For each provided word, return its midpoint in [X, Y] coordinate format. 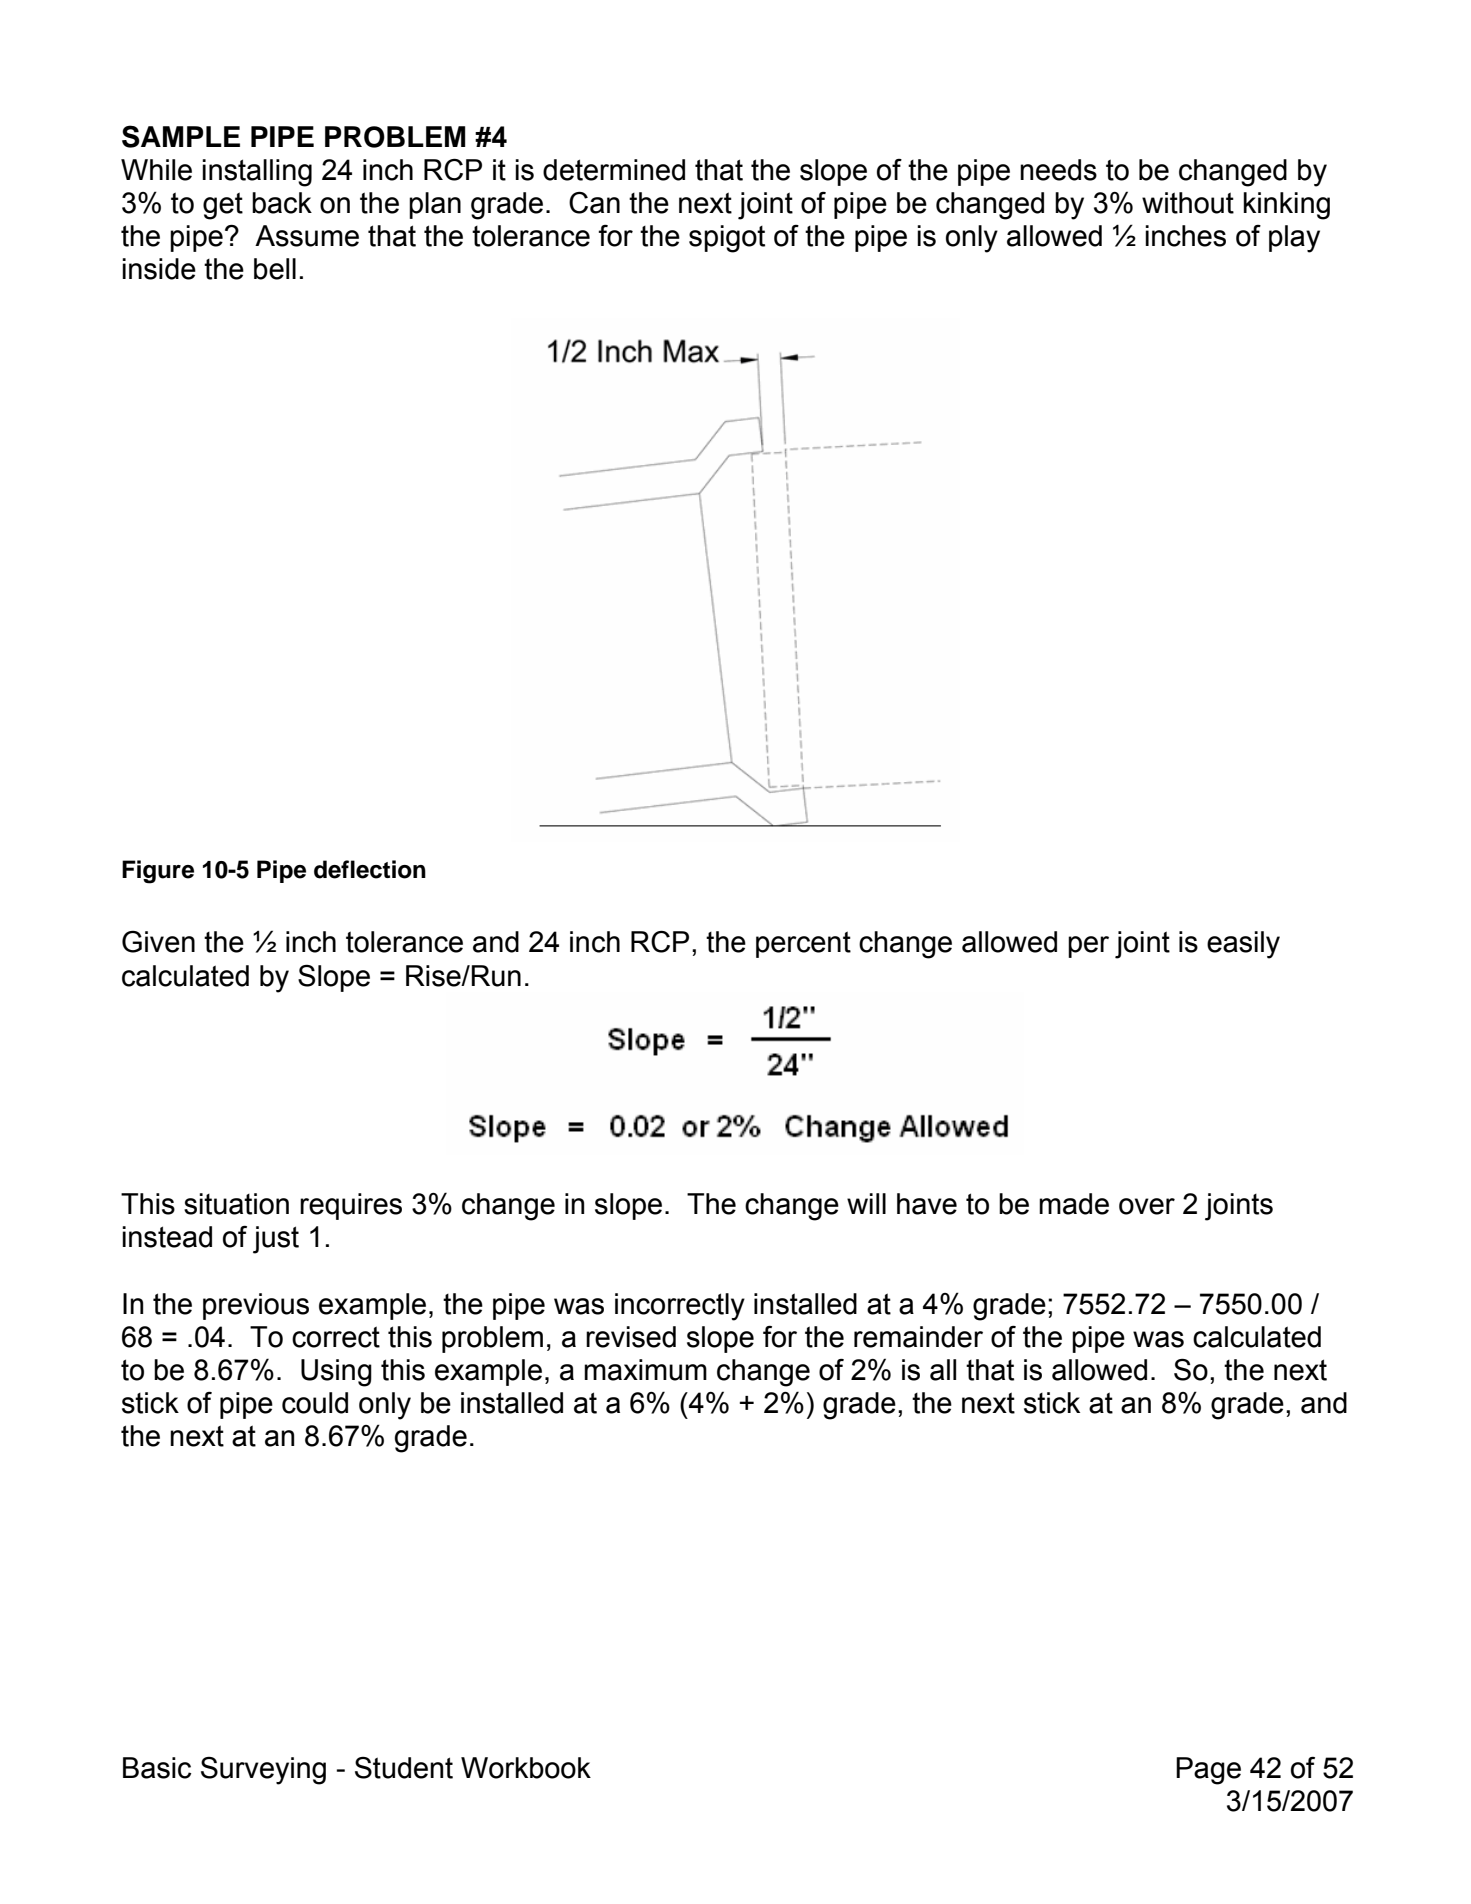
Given [158, 942]
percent [803, 944]
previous [256, 1306]
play [1294, 239]
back [282, 203]
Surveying [263, 1771]
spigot [727, 239]
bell [275, 269]
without [1188, 203]
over [1147, 1206]
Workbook [526, 1768]
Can [594, 203]
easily [1243, 945]
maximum [645, 1370]
